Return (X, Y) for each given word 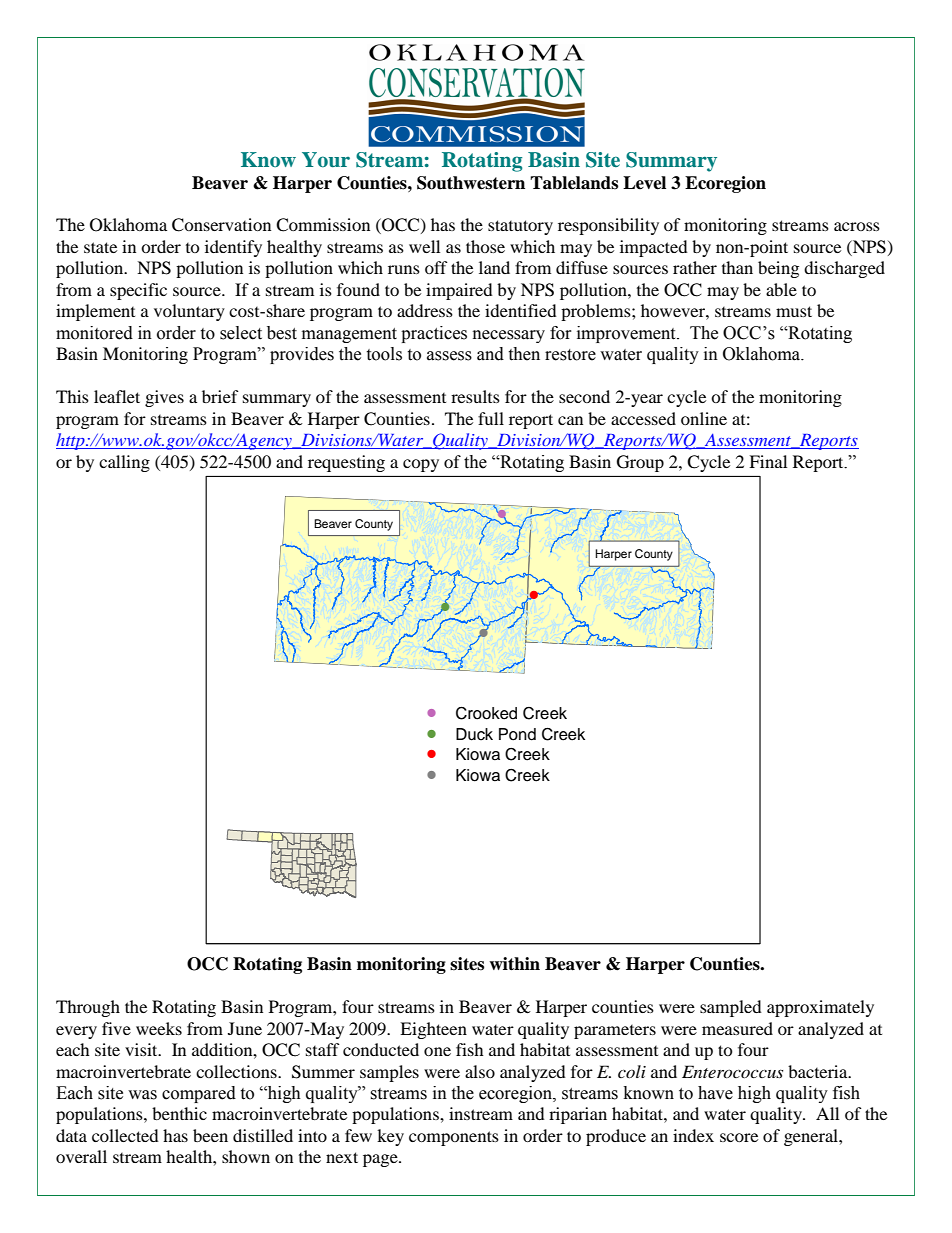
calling (124, 463)
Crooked (486, 713)
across (857, 226)
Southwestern (471, 183)
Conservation (221, 225)
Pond (517, 734)
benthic (179, 1113)
